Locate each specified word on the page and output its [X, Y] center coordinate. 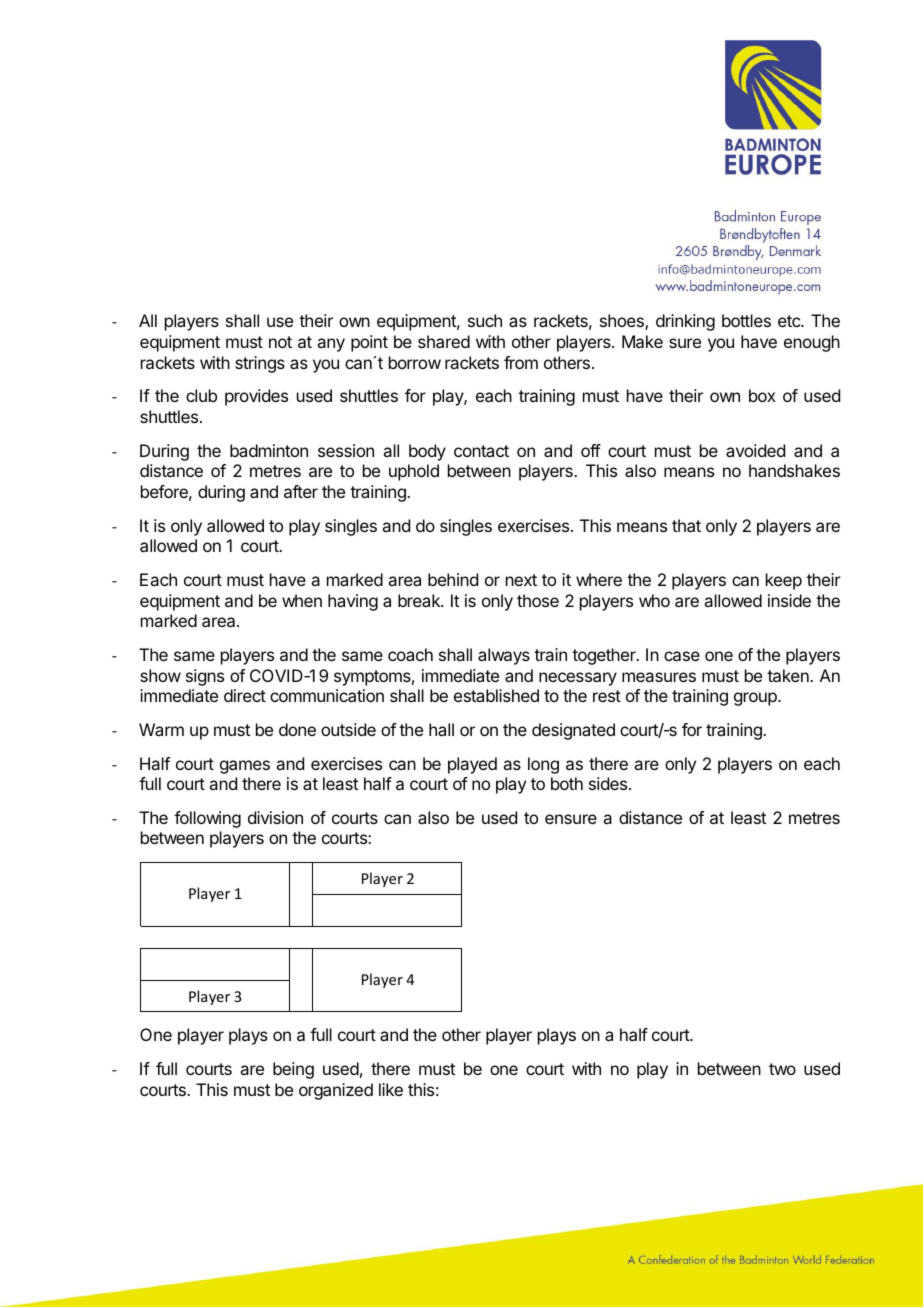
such [485, 320]
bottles [746, 320]
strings [260, 364]
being [293, 1070]
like [391, 1089]
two [782, 1069]
